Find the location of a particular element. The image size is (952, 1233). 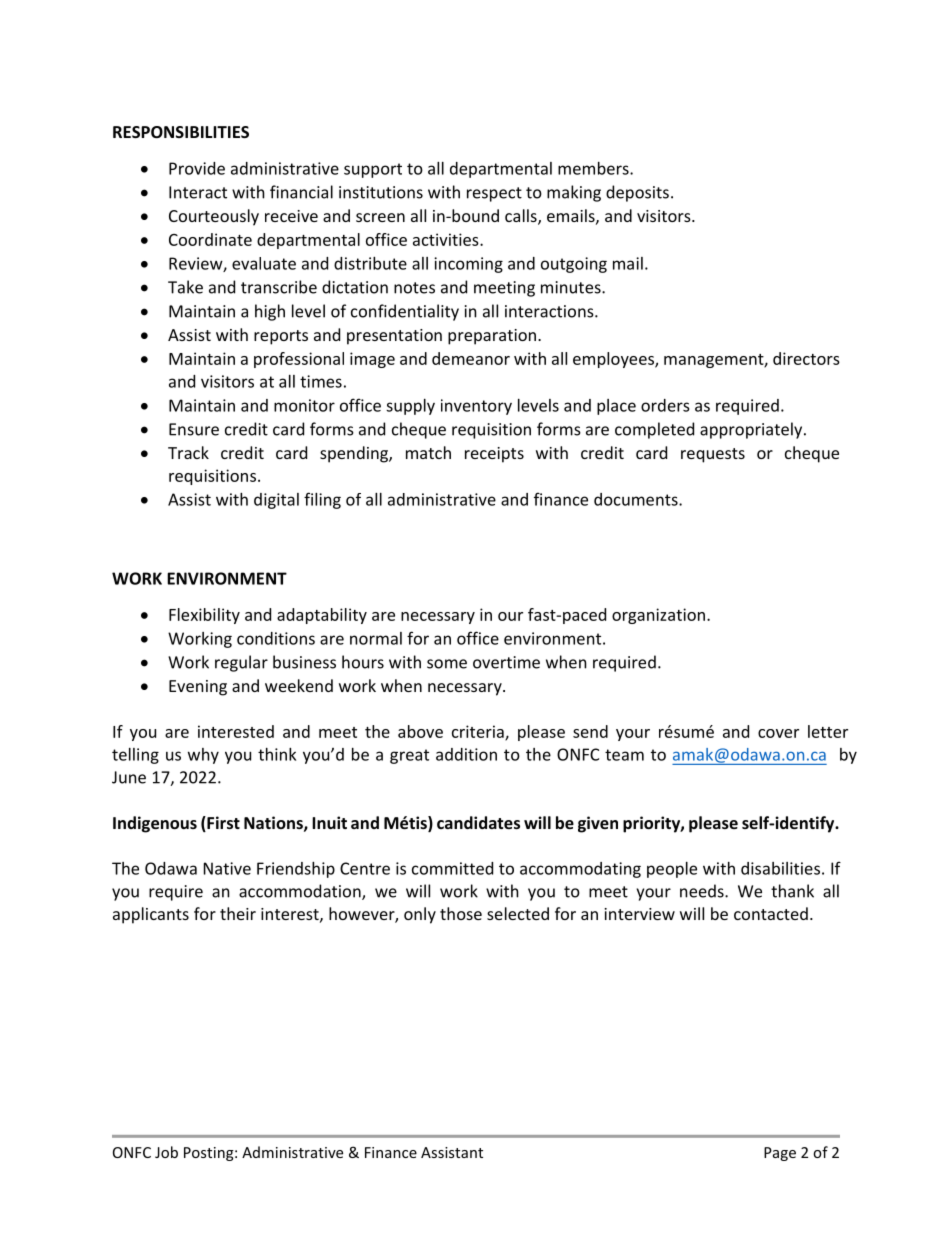

respect is located at coordinates (494, 194).
